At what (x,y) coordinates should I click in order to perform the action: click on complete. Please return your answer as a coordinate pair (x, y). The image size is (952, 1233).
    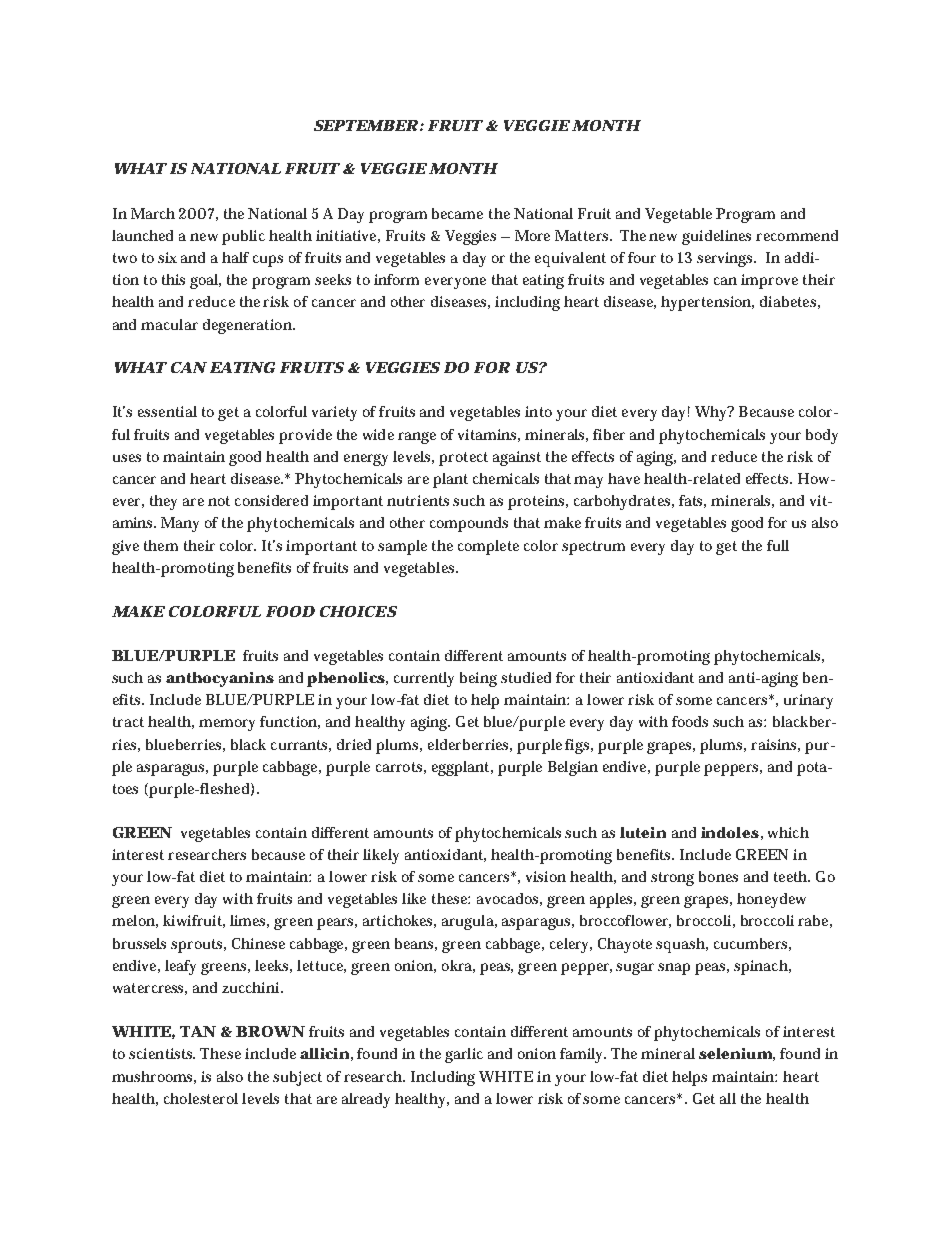
    Looking at the image, I should click on (488, 547).
